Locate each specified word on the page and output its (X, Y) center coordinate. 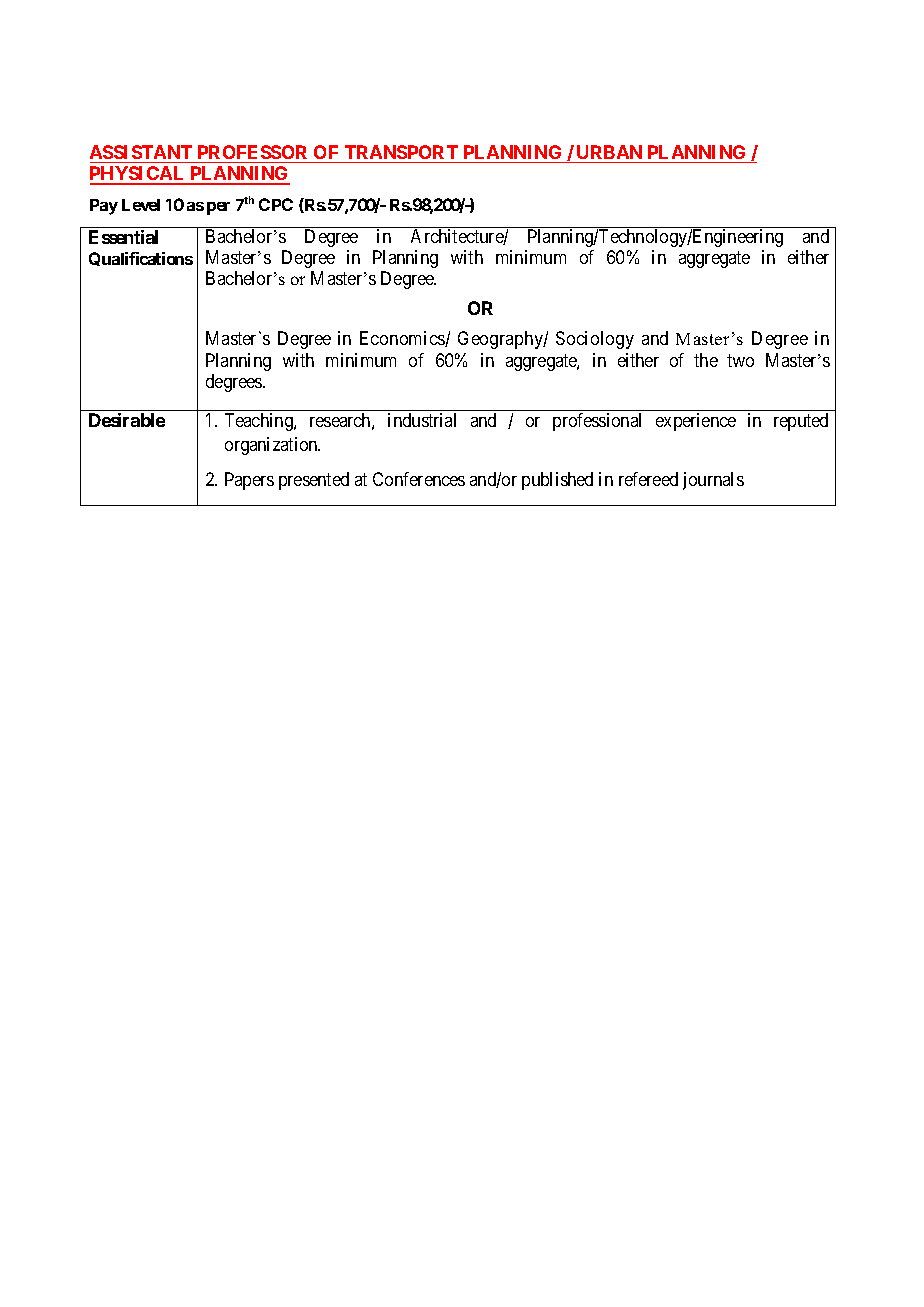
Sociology (595, 340)
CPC (276, 204)
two (740, 360)
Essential (123, 237)
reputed (801, 422)
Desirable (127, 420)
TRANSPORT (401, 152)
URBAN (609, 152)
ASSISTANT (141, 152)
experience (696, 422)
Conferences (419, 479)
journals (713, 481)
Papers (249, 481)
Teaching (260, 422)
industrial (422, 420)
